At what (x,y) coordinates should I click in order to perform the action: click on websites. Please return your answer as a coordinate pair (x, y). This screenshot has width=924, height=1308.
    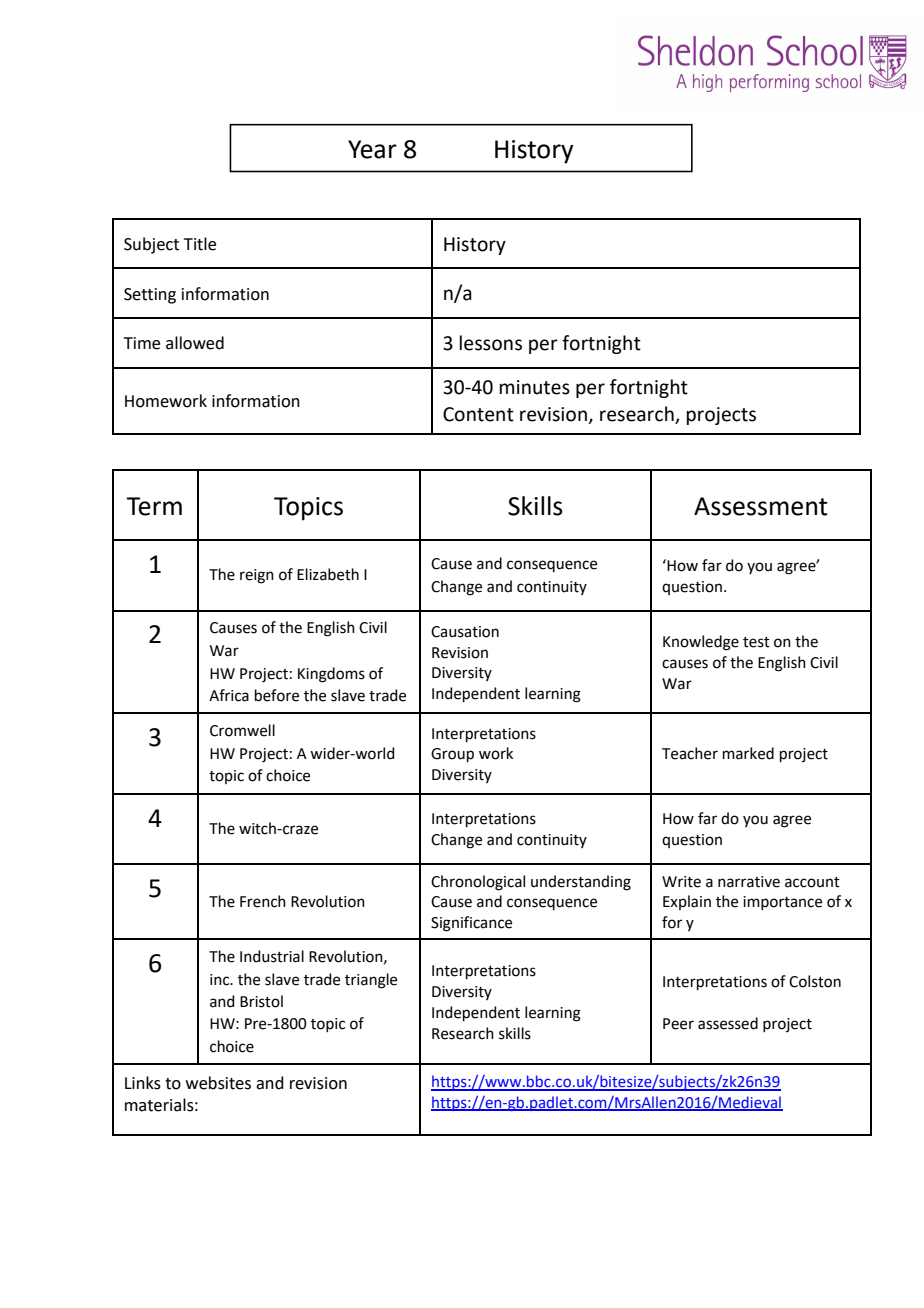
    Looking at the image, I should click on (218, 1083).
